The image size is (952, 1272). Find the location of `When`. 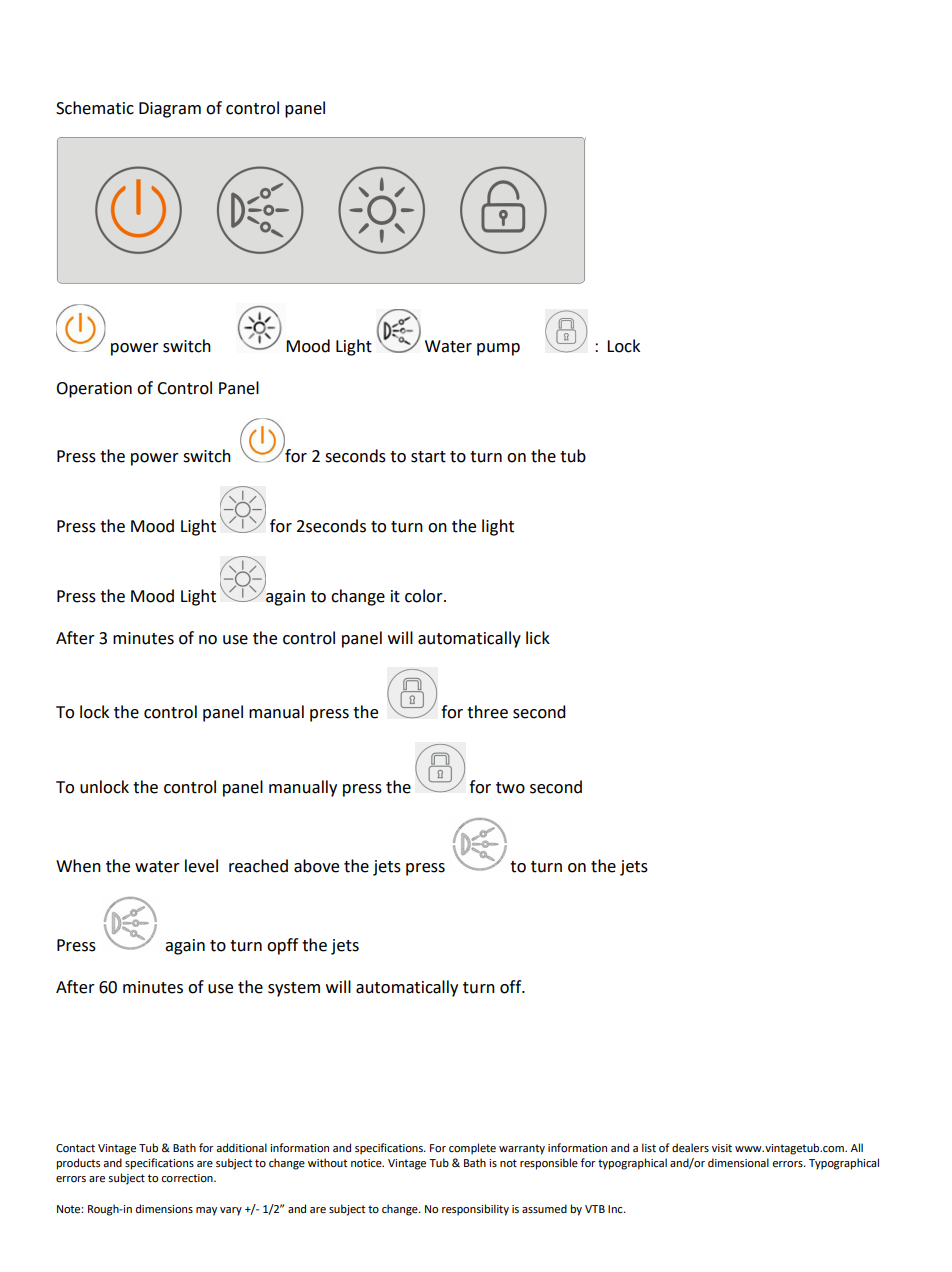

When is located at coordinates (78, 866).
